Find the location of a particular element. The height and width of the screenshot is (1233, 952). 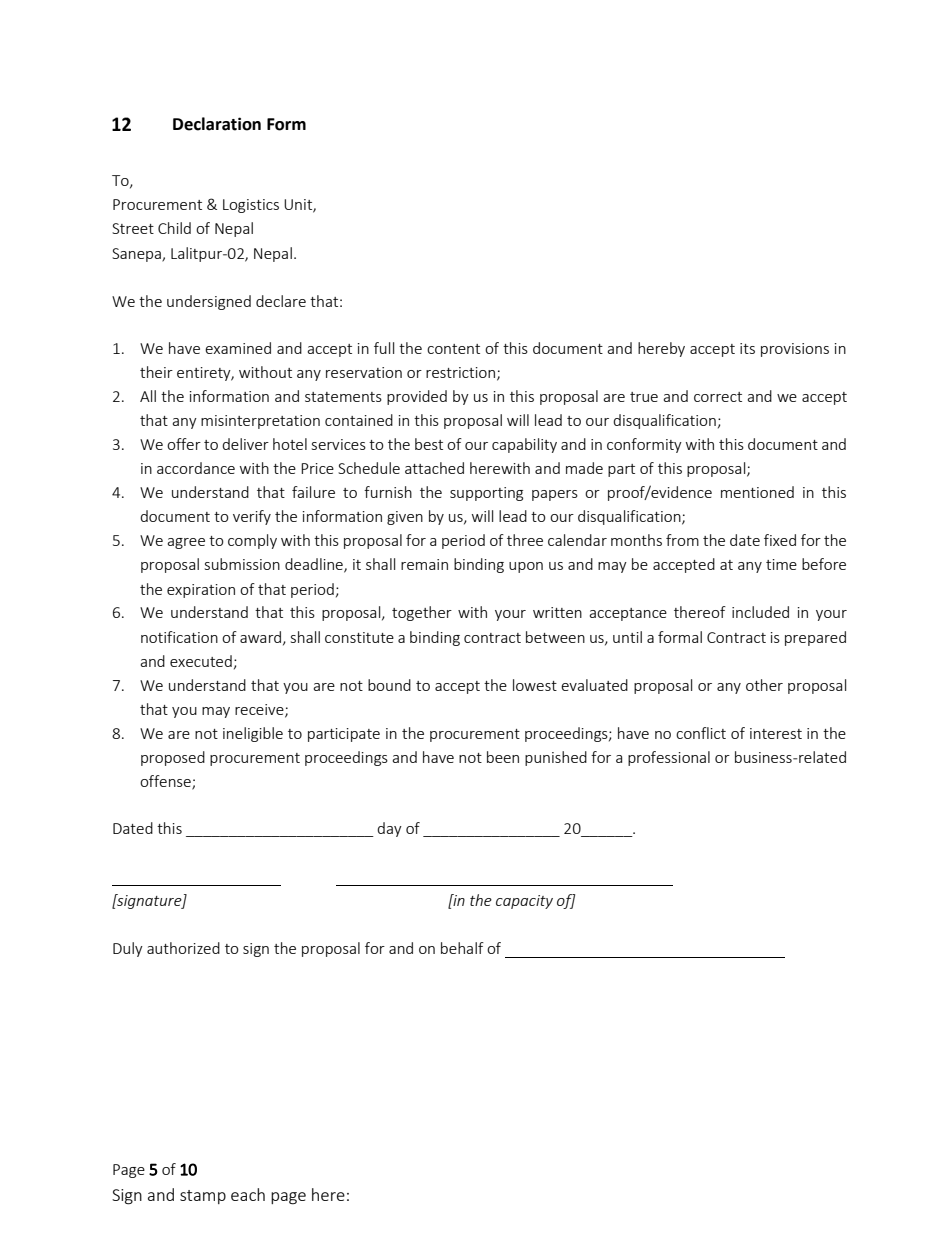

accordance is located at coordinates (196, 468).
